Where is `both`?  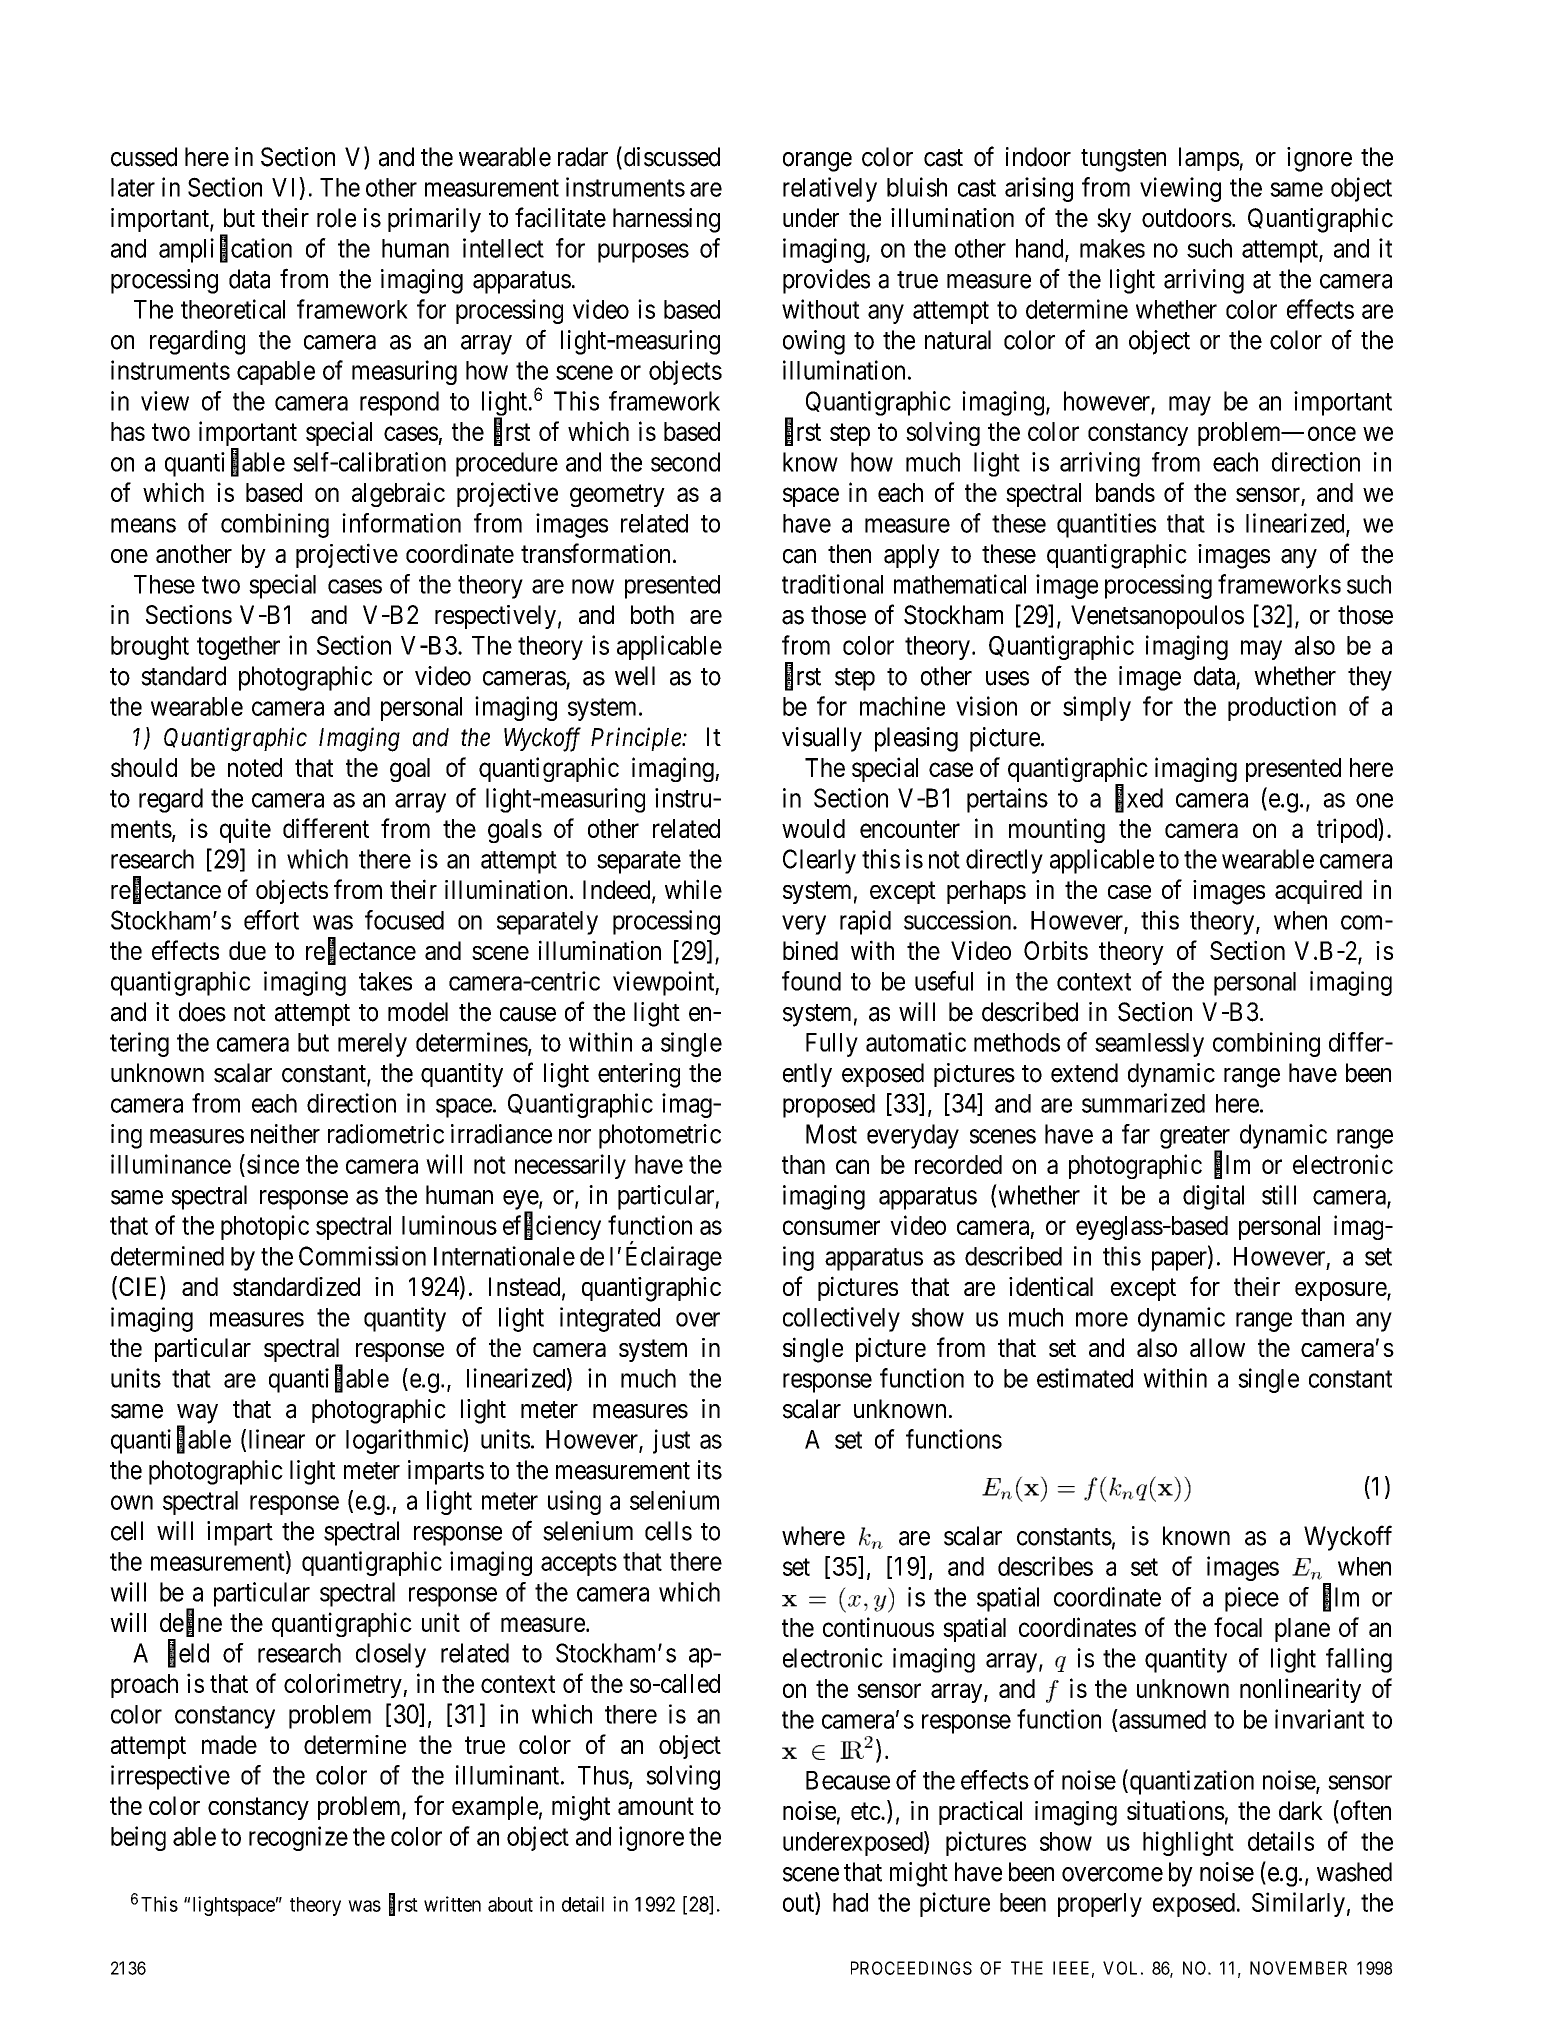 both is located at coordinates (652, 614).
